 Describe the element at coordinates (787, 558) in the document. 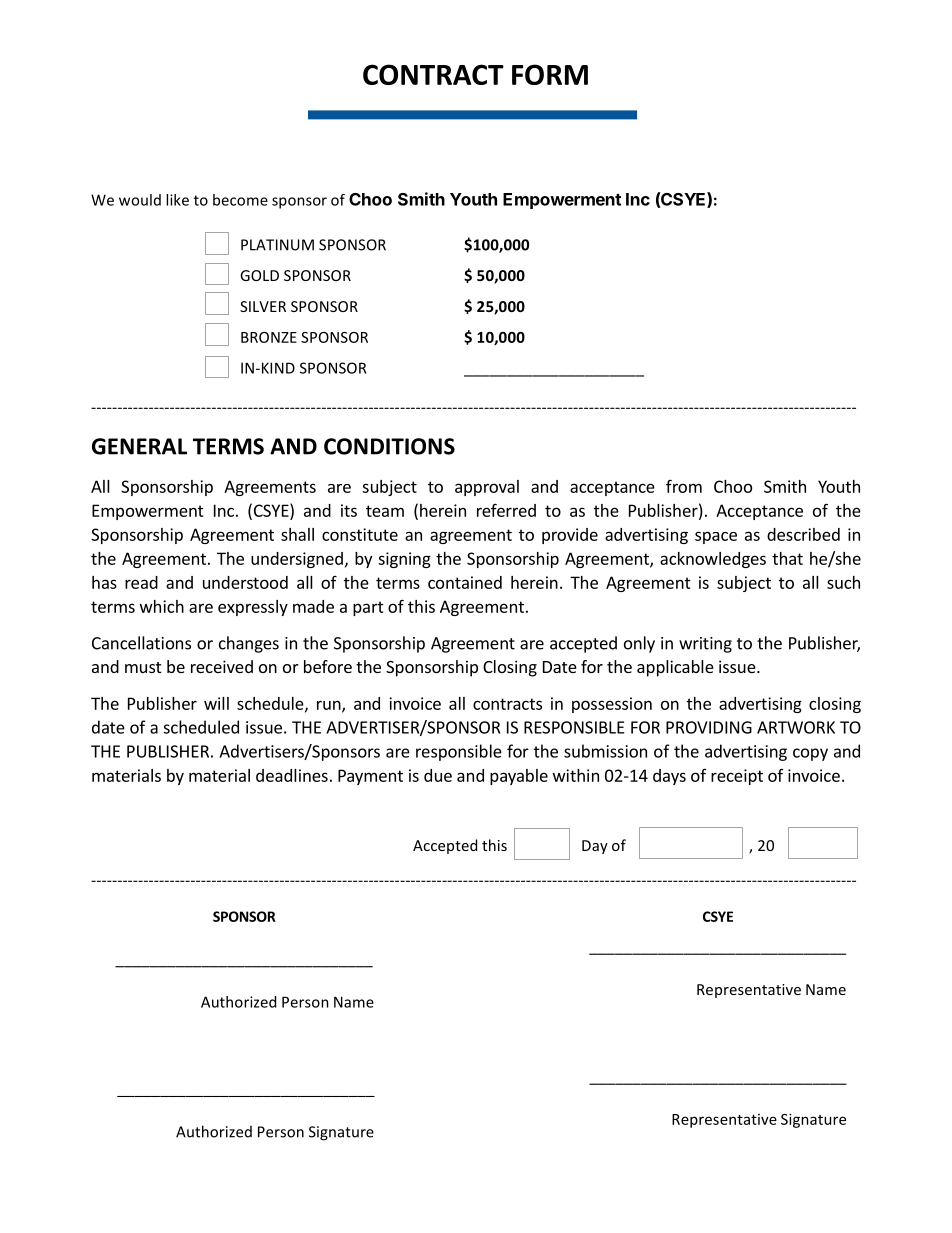

I see `that` at that location.
